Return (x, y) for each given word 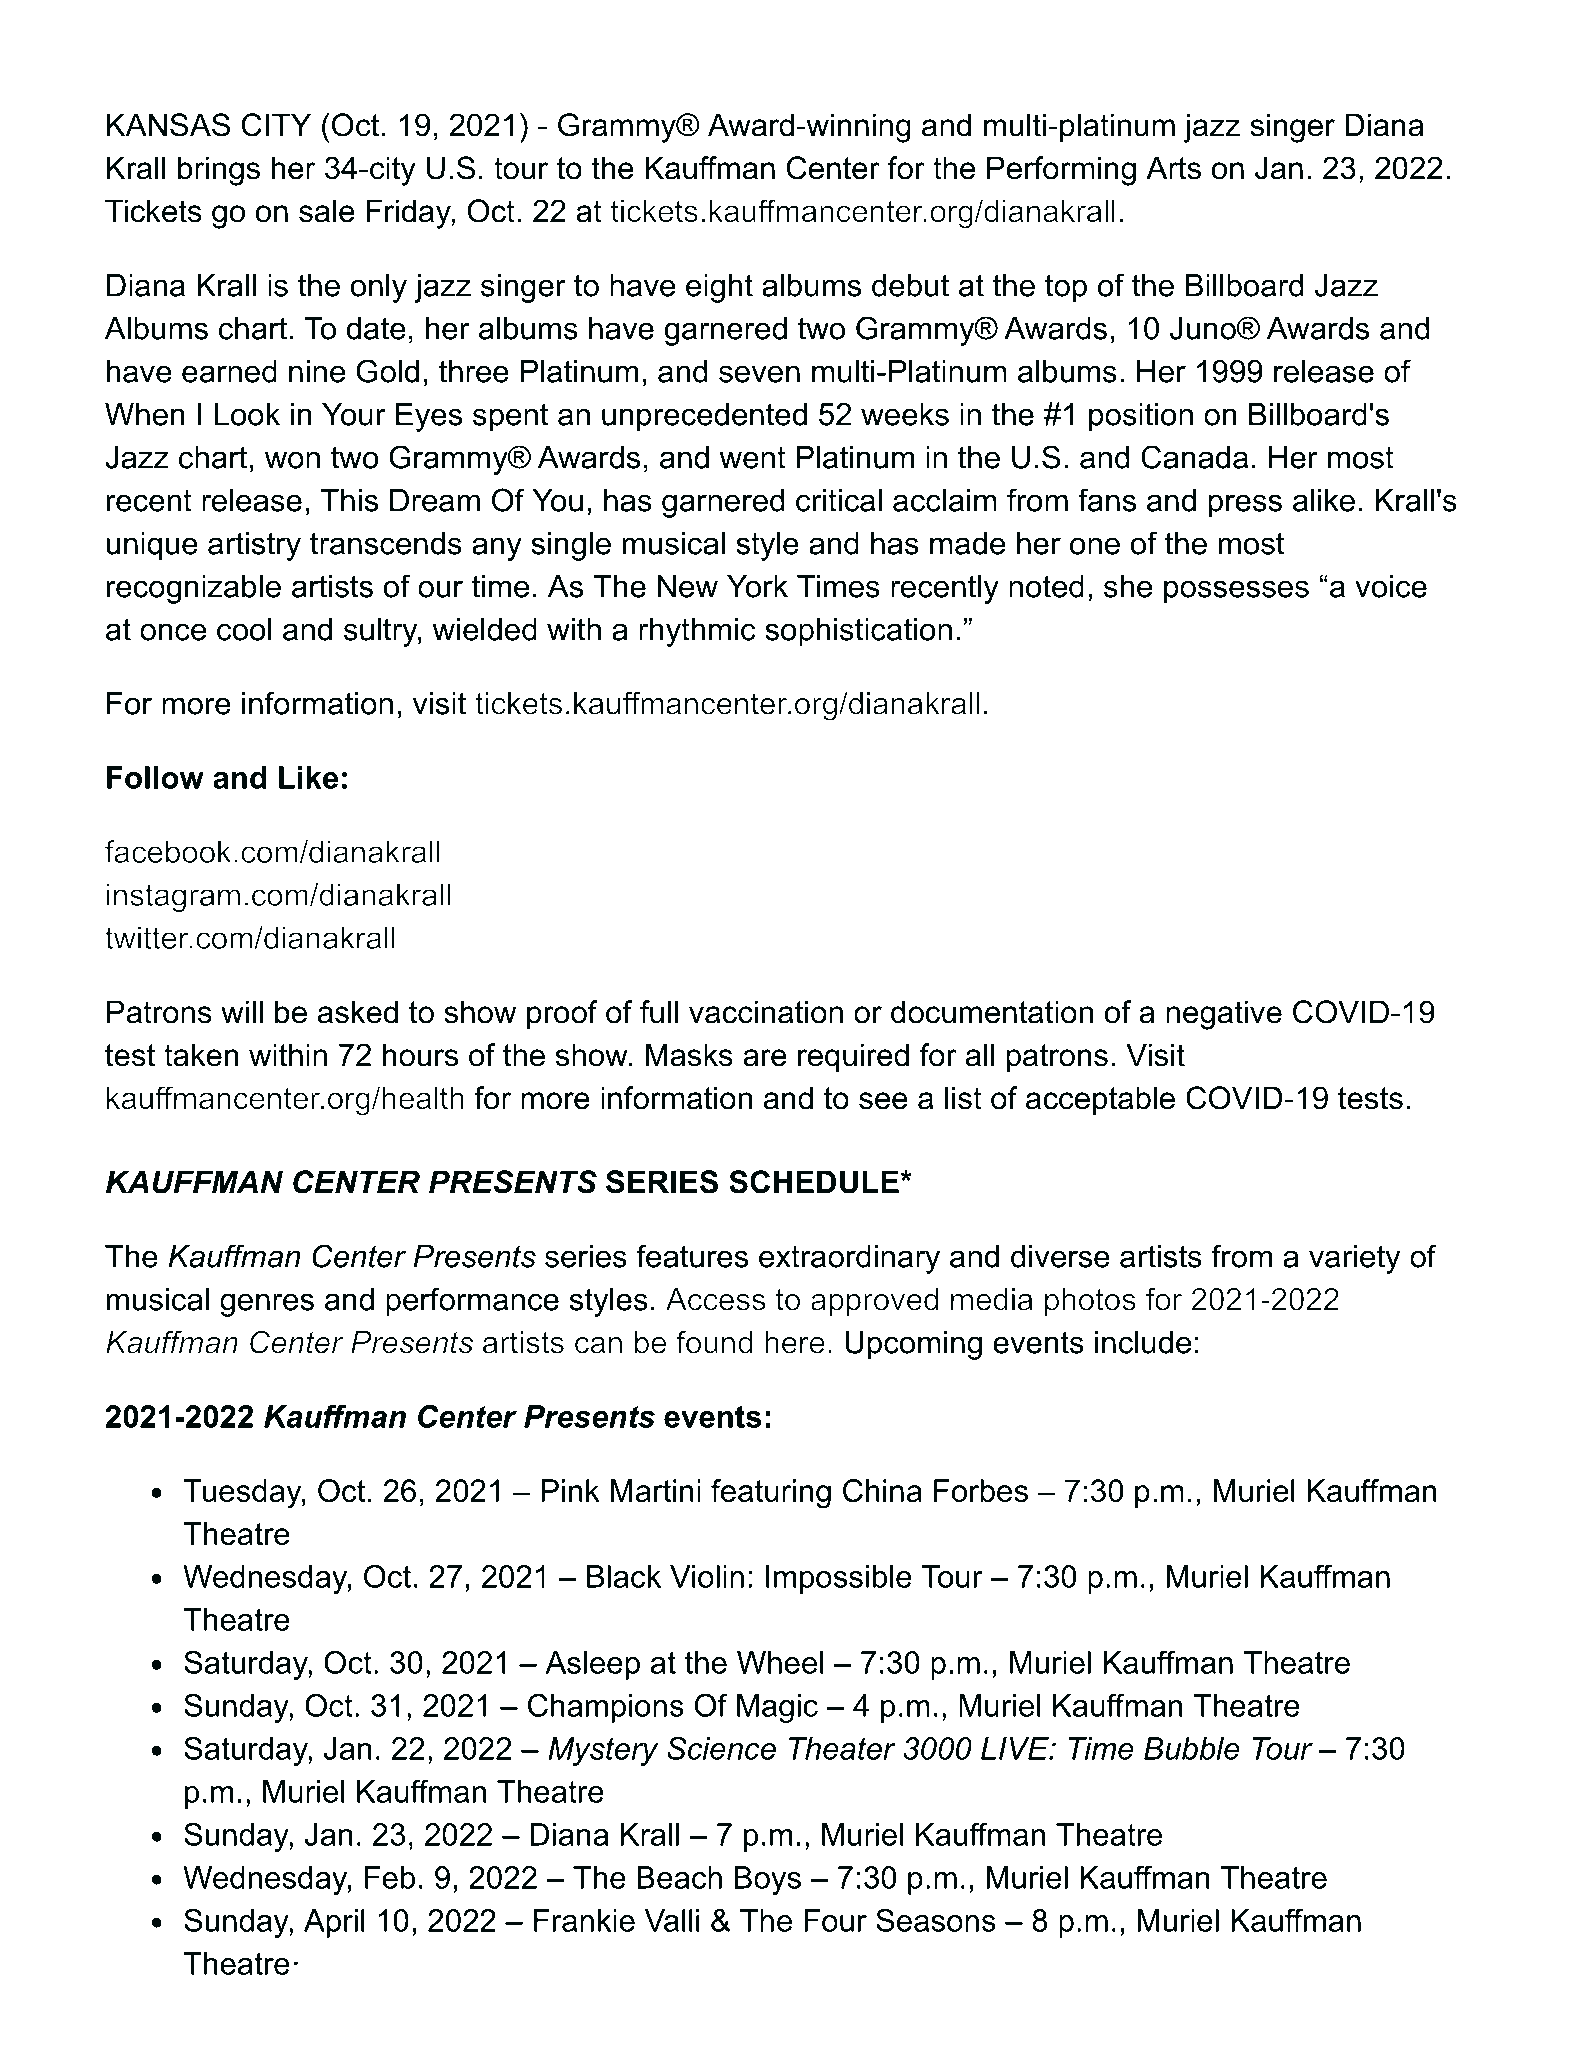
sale (327, 211)
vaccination (766, 1012)
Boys (767, 1880)
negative (1224, 1015)
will (242, 1011)
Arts (1173, 168)
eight (719, 288)
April (334, 1923)
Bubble (1192, 1748)
